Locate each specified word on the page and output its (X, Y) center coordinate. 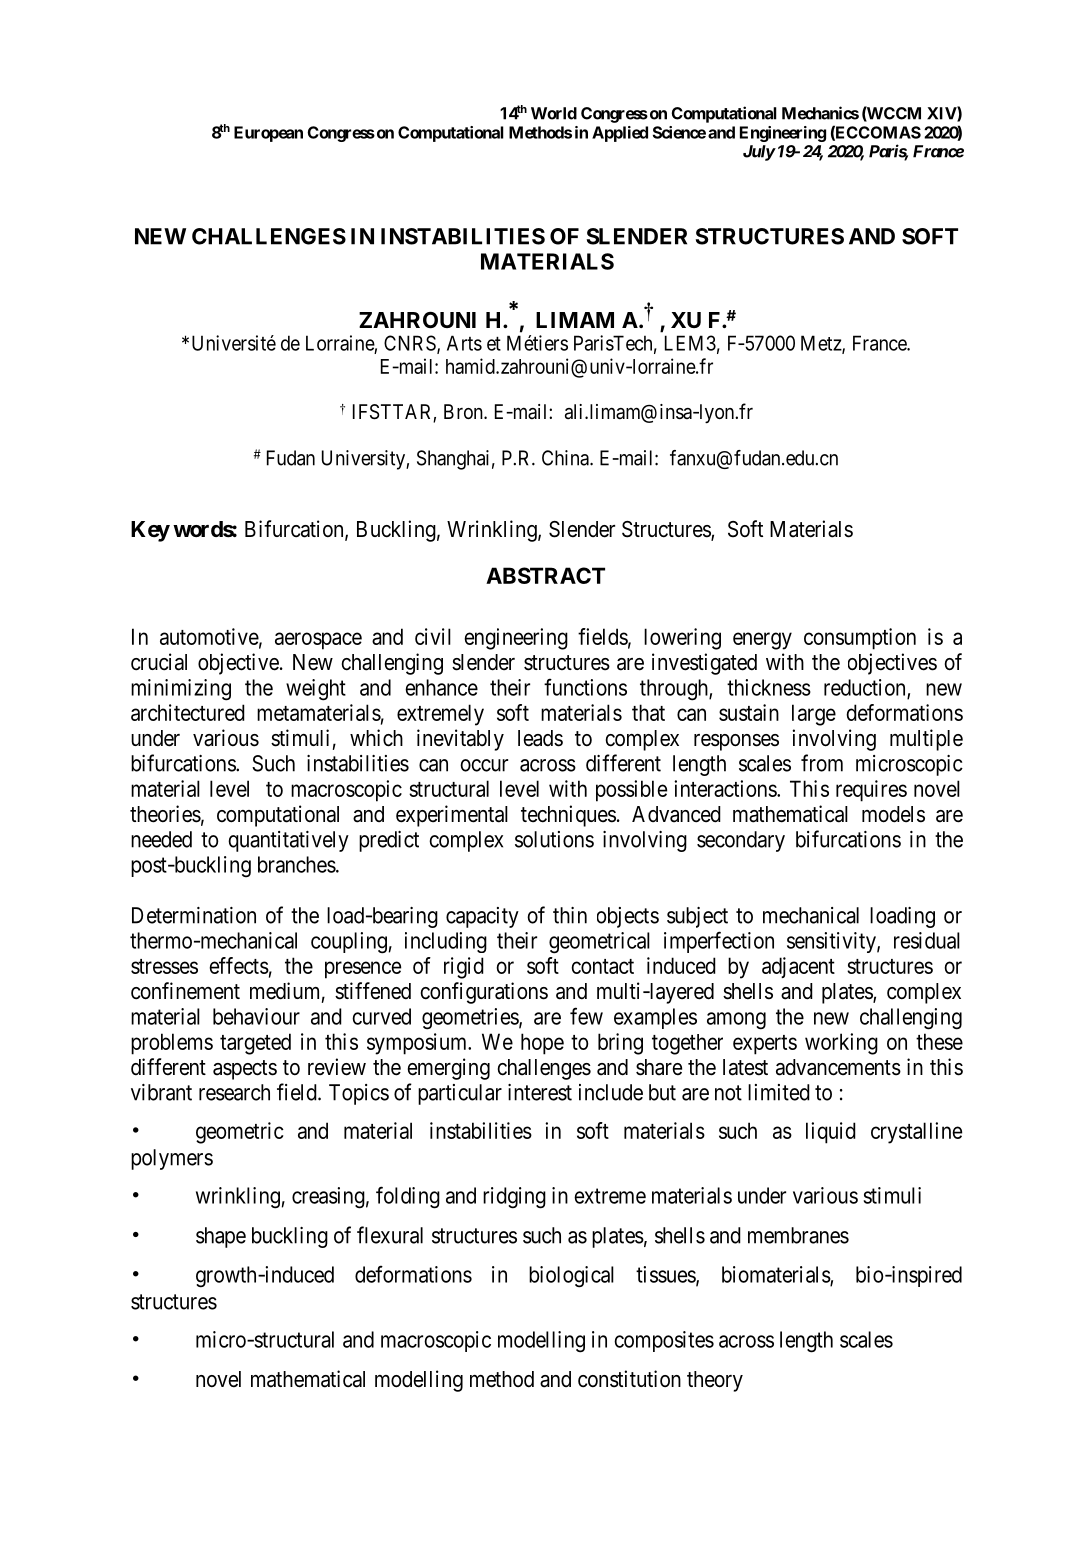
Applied (620, 134)
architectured (188, 712)
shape (221, 1237)
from (822, 763)
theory (715, 1381)
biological (571, 1277)
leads (540, 738)
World (554, 113)
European (268, 134)
